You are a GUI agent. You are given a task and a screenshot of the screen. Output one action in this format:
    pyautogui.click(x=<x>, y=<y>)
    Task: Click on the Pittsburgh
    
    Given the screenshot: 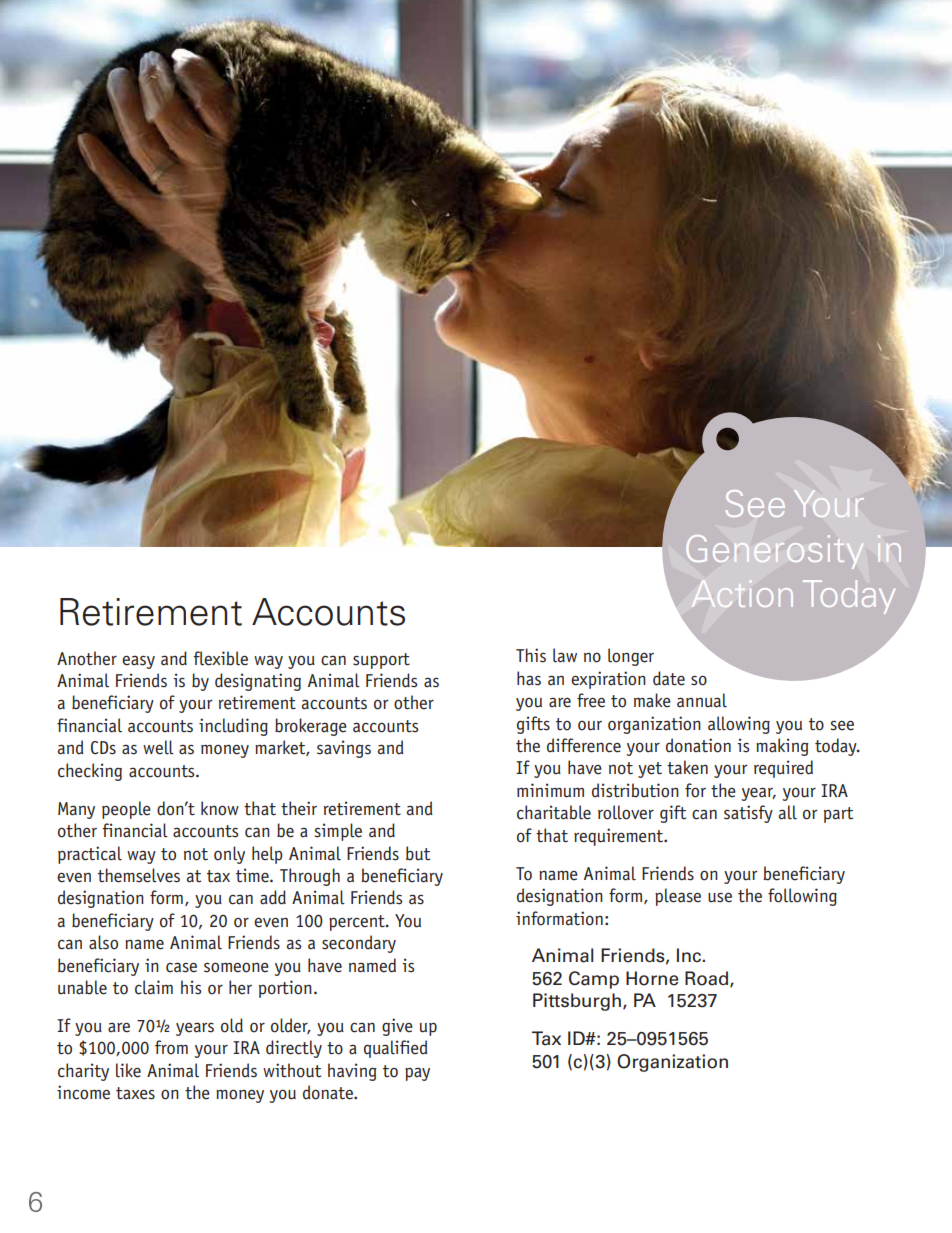 What is the action you would take?
    pyautogui.click(x=577, y=1002)
